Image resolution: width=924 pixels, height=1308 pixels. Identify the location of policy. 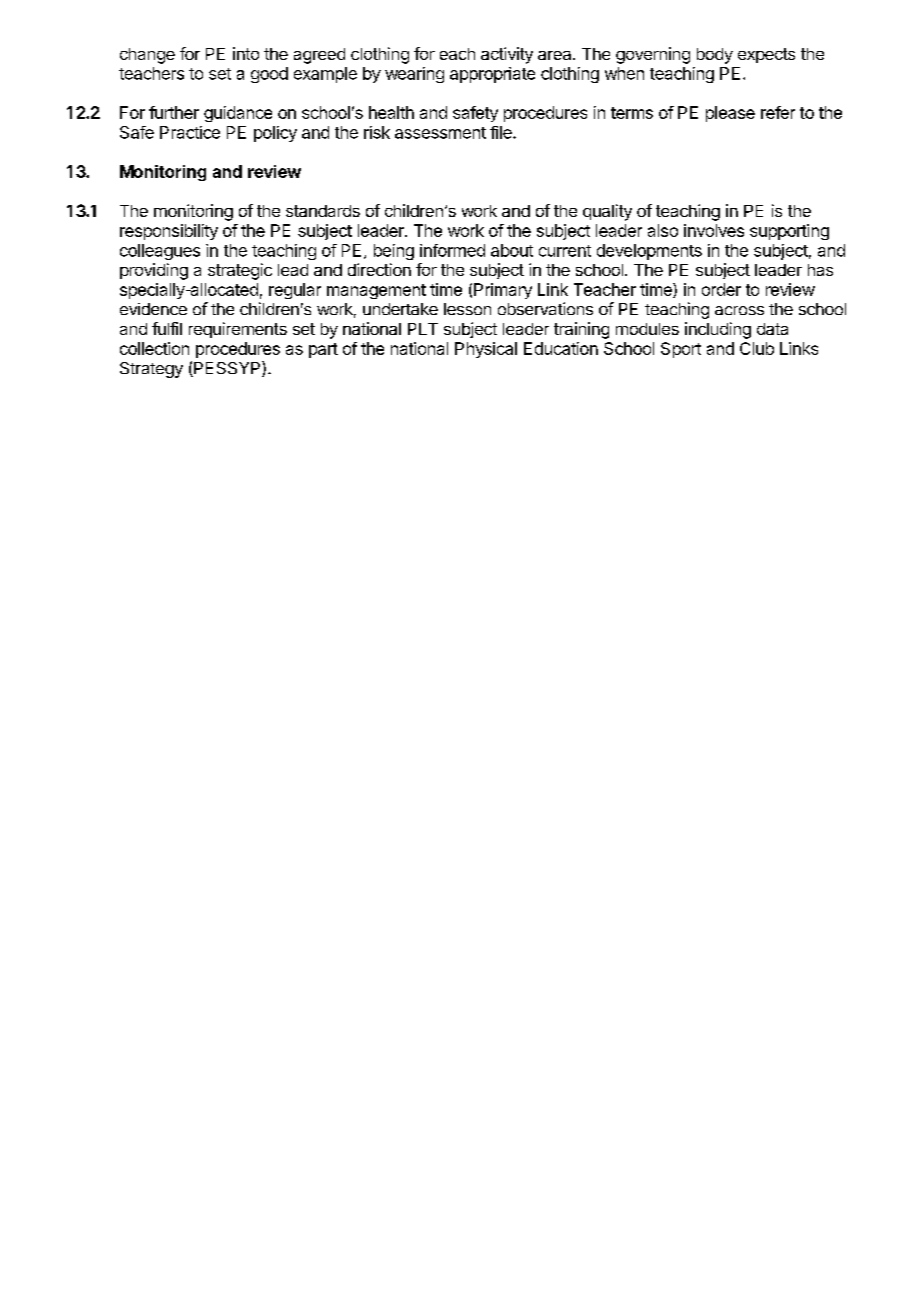
(275, 134).
